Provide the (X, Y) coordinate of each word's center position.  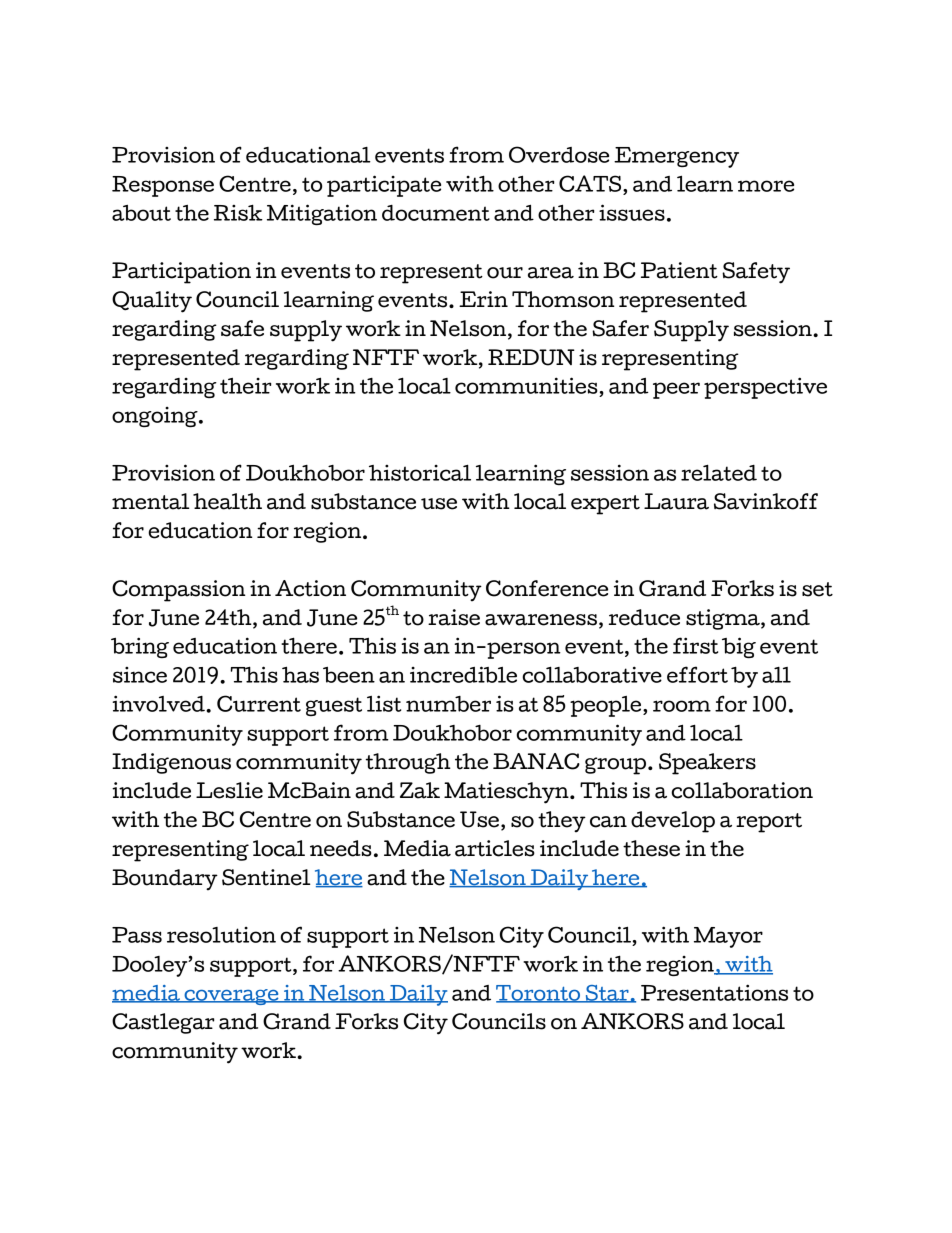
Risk (238, 212)
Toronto (539, 994)
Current (259, 703)
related (719, 472)
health (227, 501)
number (448, 704)
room (682, 706)
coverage (231, 997)
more (766, 186)
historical (420, 472)
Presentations (714, 992)
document (436, 213)
